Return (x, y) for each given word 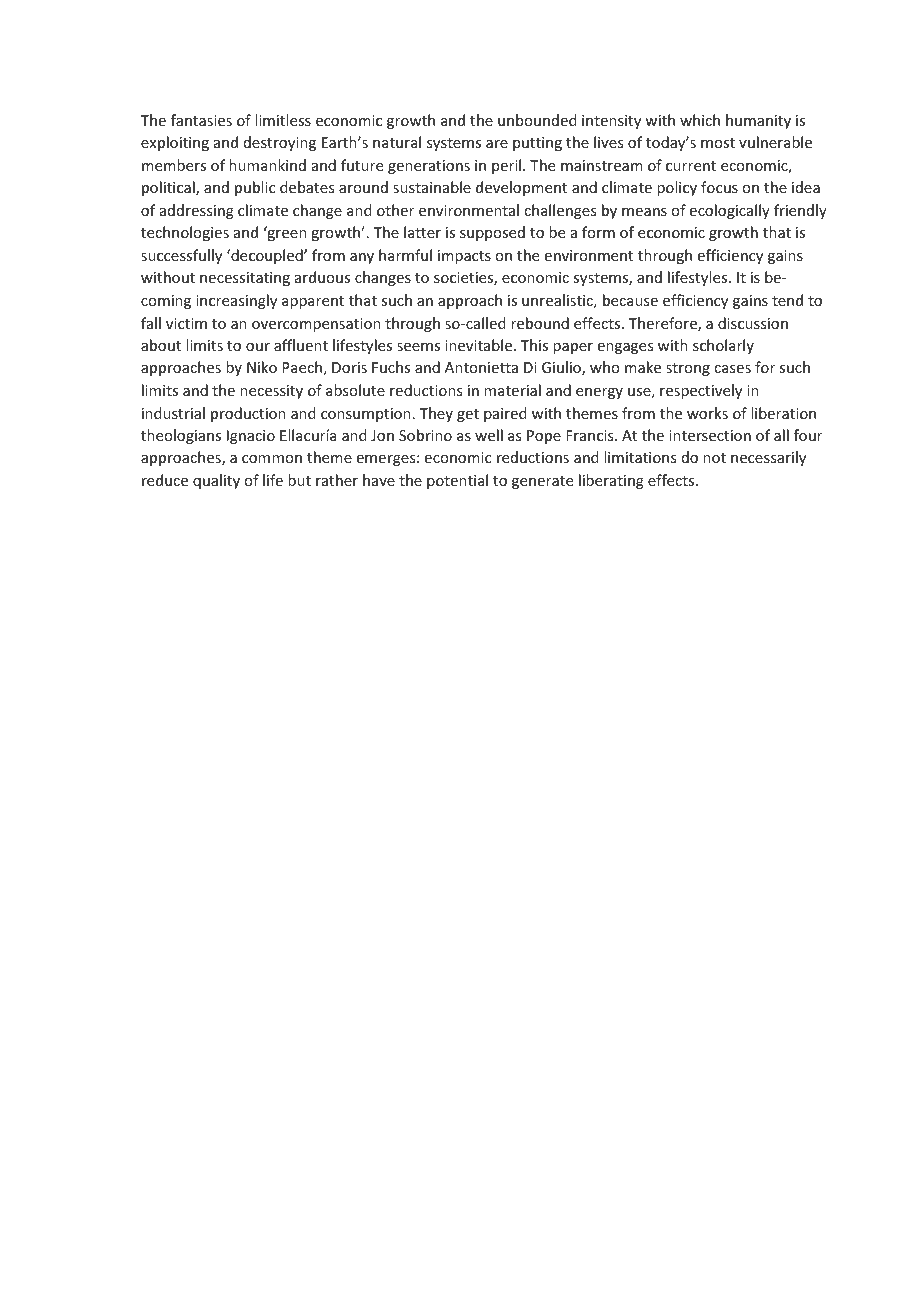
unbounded (537, 120)
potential (457, 481)
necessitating (245, 279)
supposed (492, 233)
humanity (758, 121)
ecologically (730, 211)
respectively (701, 391)
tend (787, 300)
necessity (271, 392)
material (512, 390)
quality (216, 481)
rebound (540, 323)
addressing (197, 211)
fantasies (201, 120)
